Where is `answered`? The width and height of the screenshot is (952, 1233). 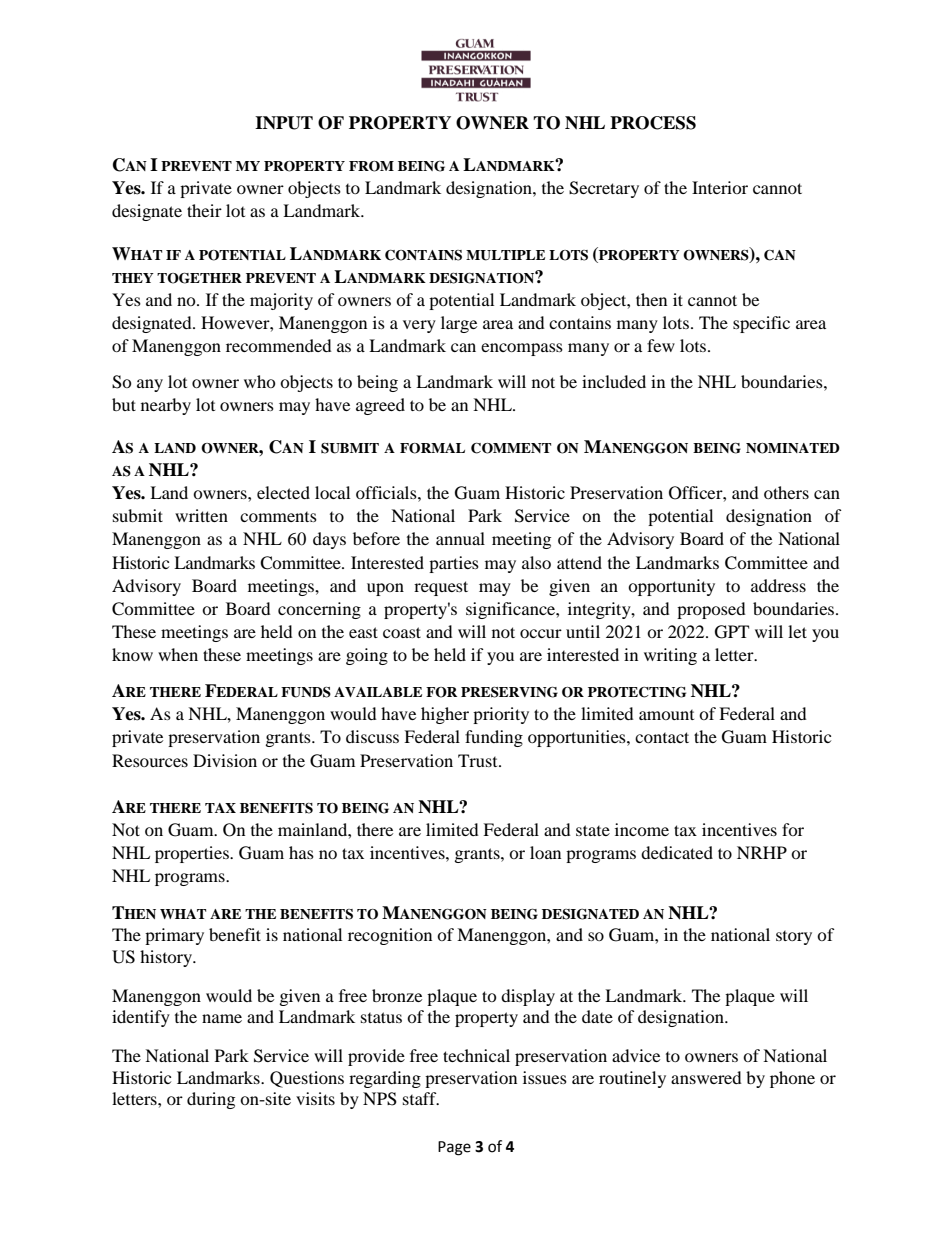
answered is located at coordinates (706, 1077).
